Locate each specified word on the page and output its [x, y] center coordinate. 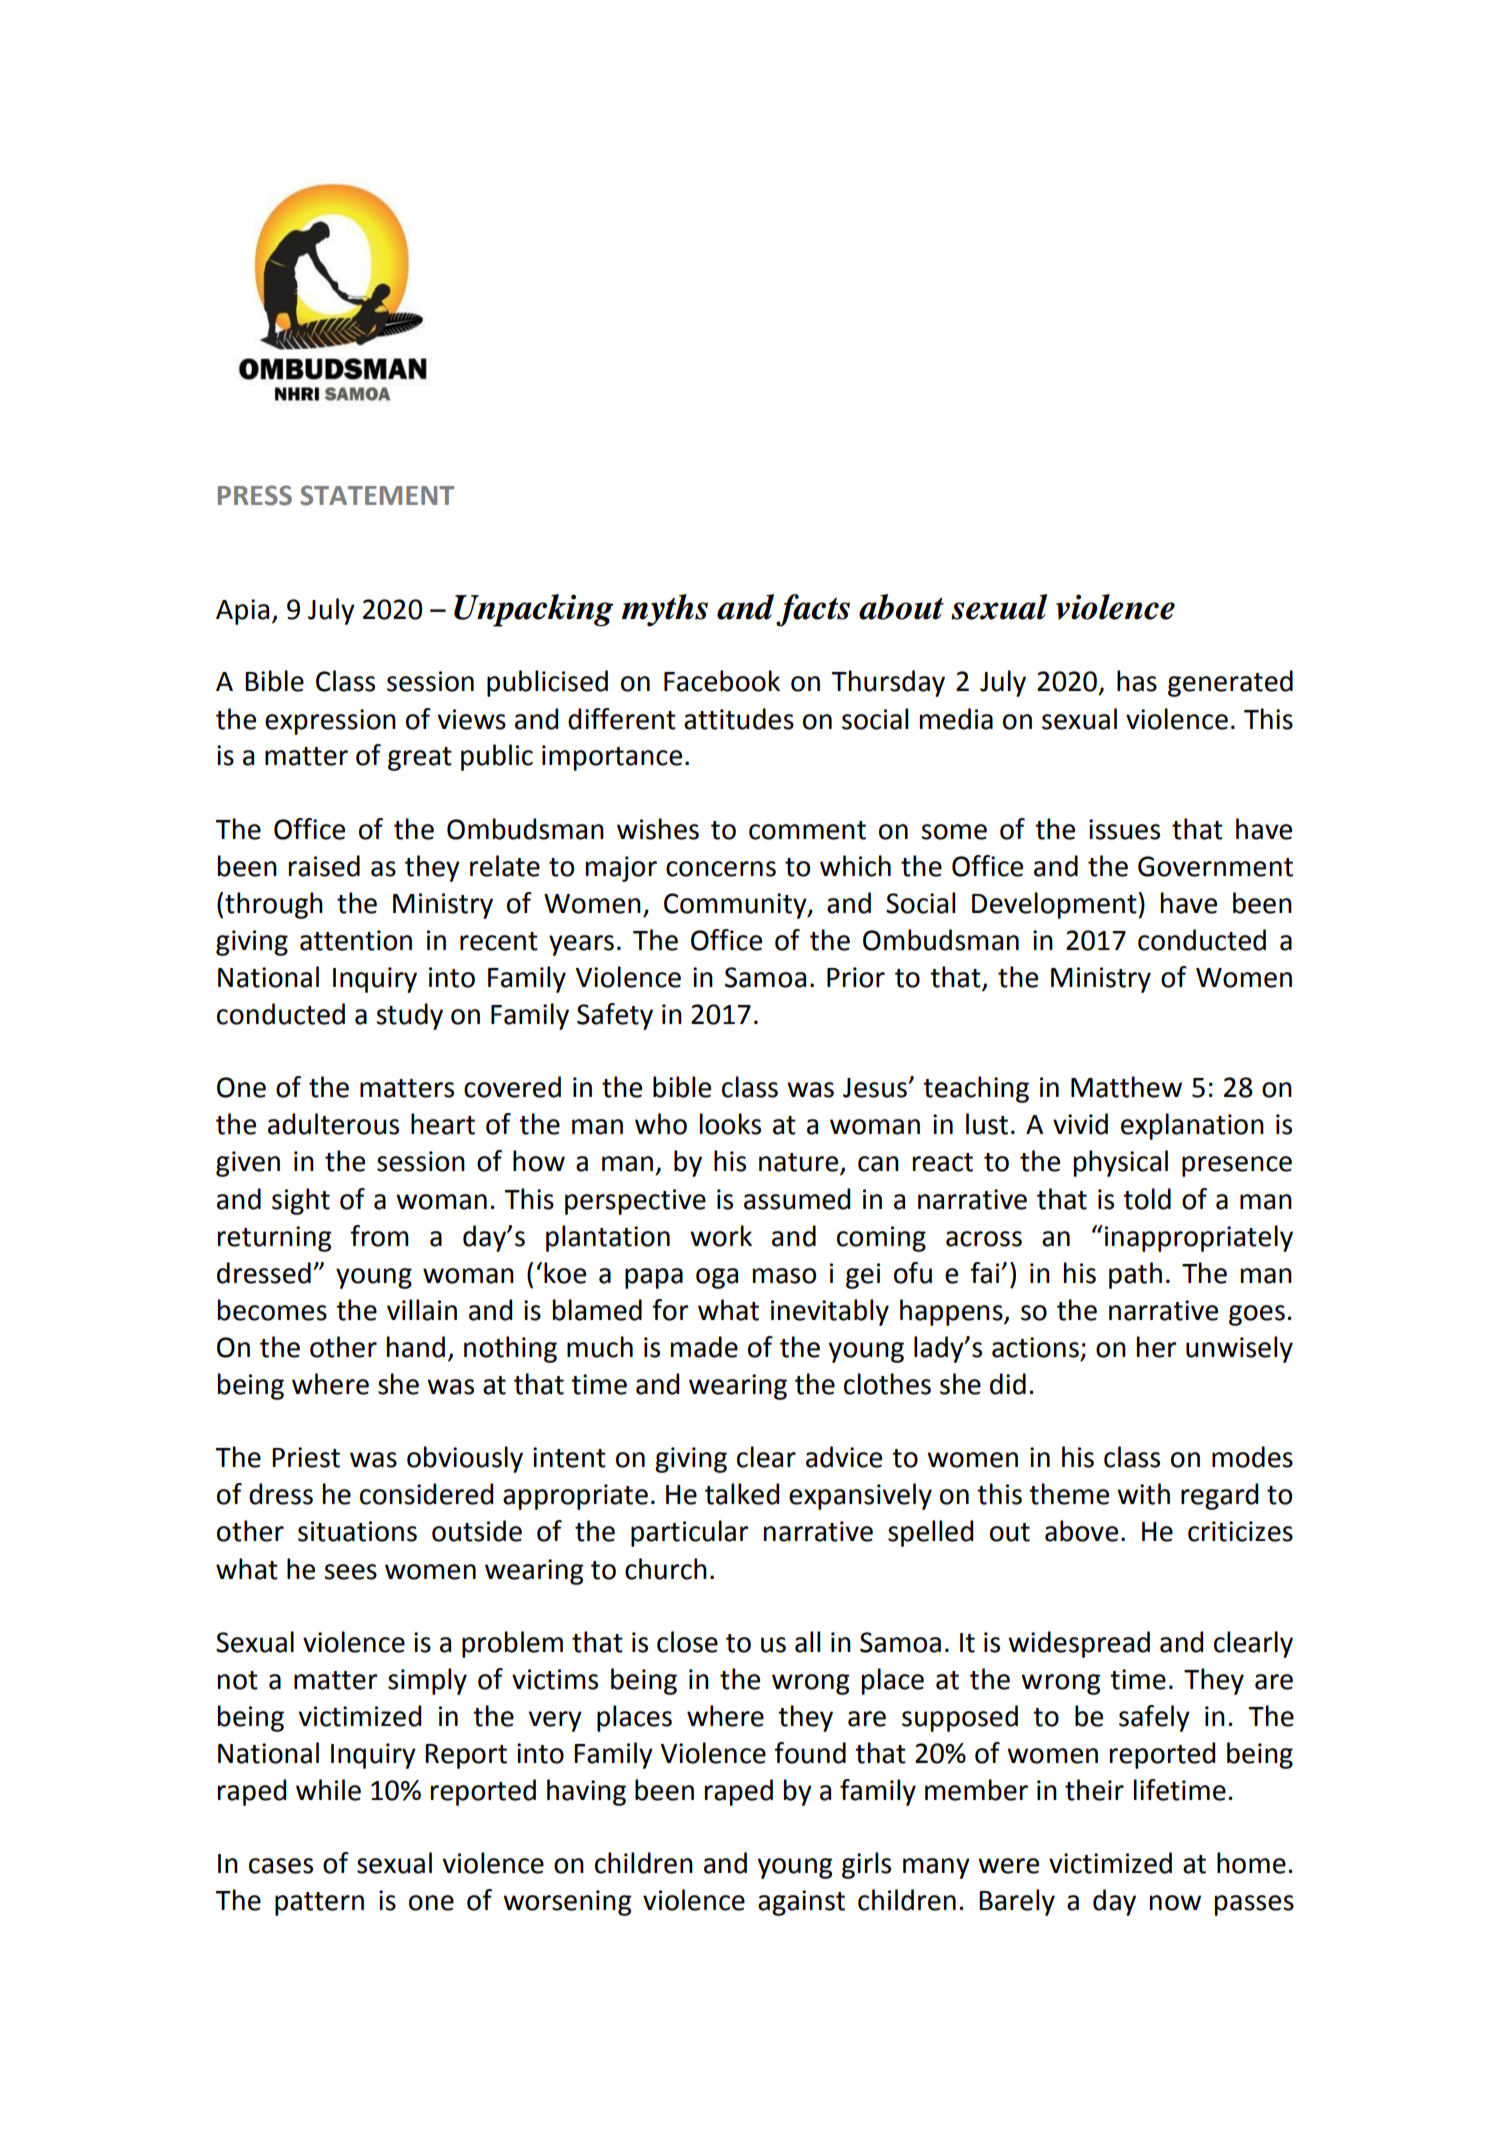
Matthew [1126, 1087]
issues [1124, 829]
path [1135, 1275]
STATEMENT [377, 495]
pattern [319, 1904]
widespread [1079, 1644]
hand [416, 1347]
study [409, 1016]
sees [350, 1572]
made [704, 1347]
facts [813, 610]
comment [807, 830]
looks [730, 1124]
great [420, 759]
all [807, 1642]
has [1137, 681]
